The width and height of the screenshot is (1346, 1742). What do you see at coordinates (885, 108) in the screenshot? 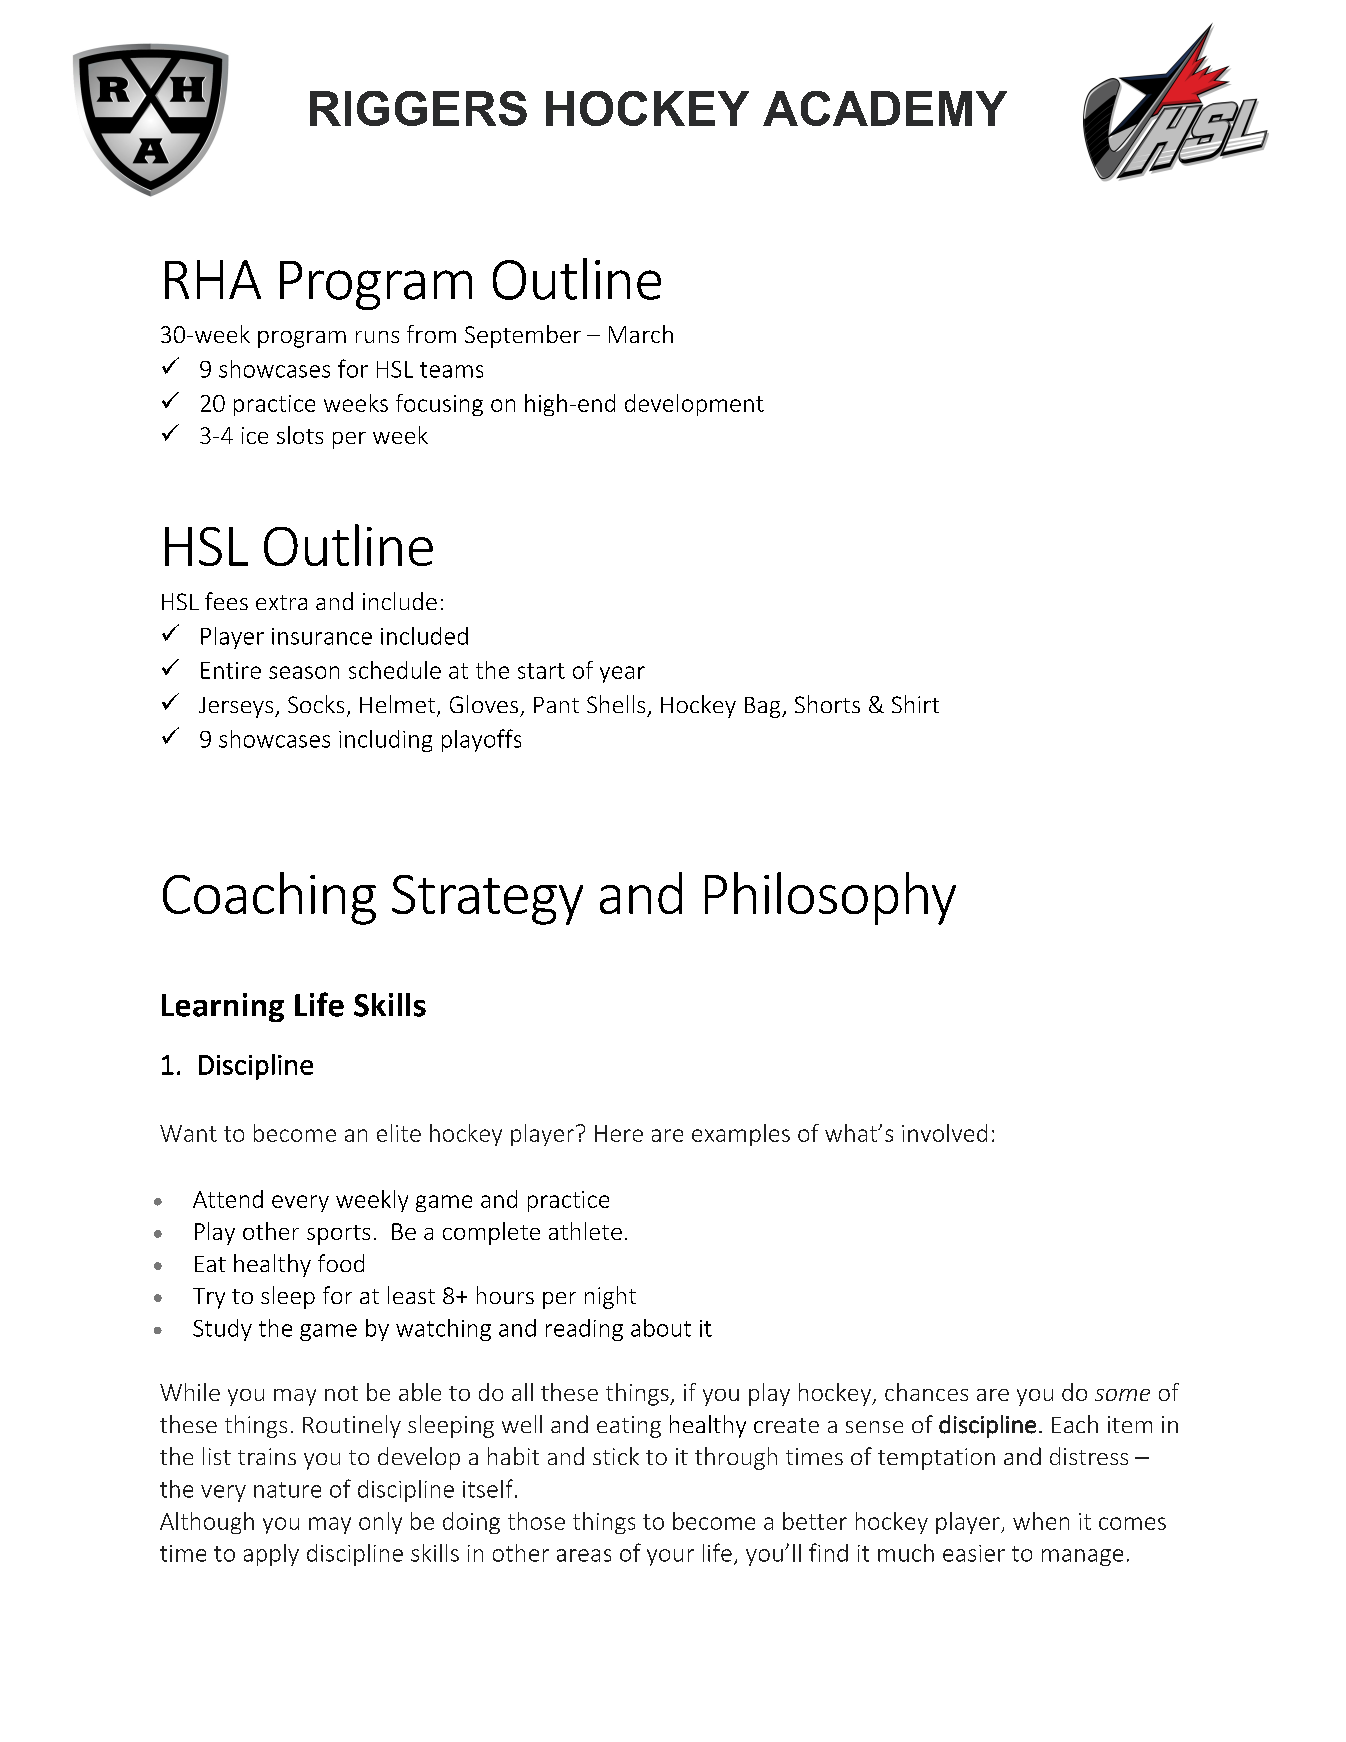
I see `ACADEMY` at bounding box center [885, 108].
